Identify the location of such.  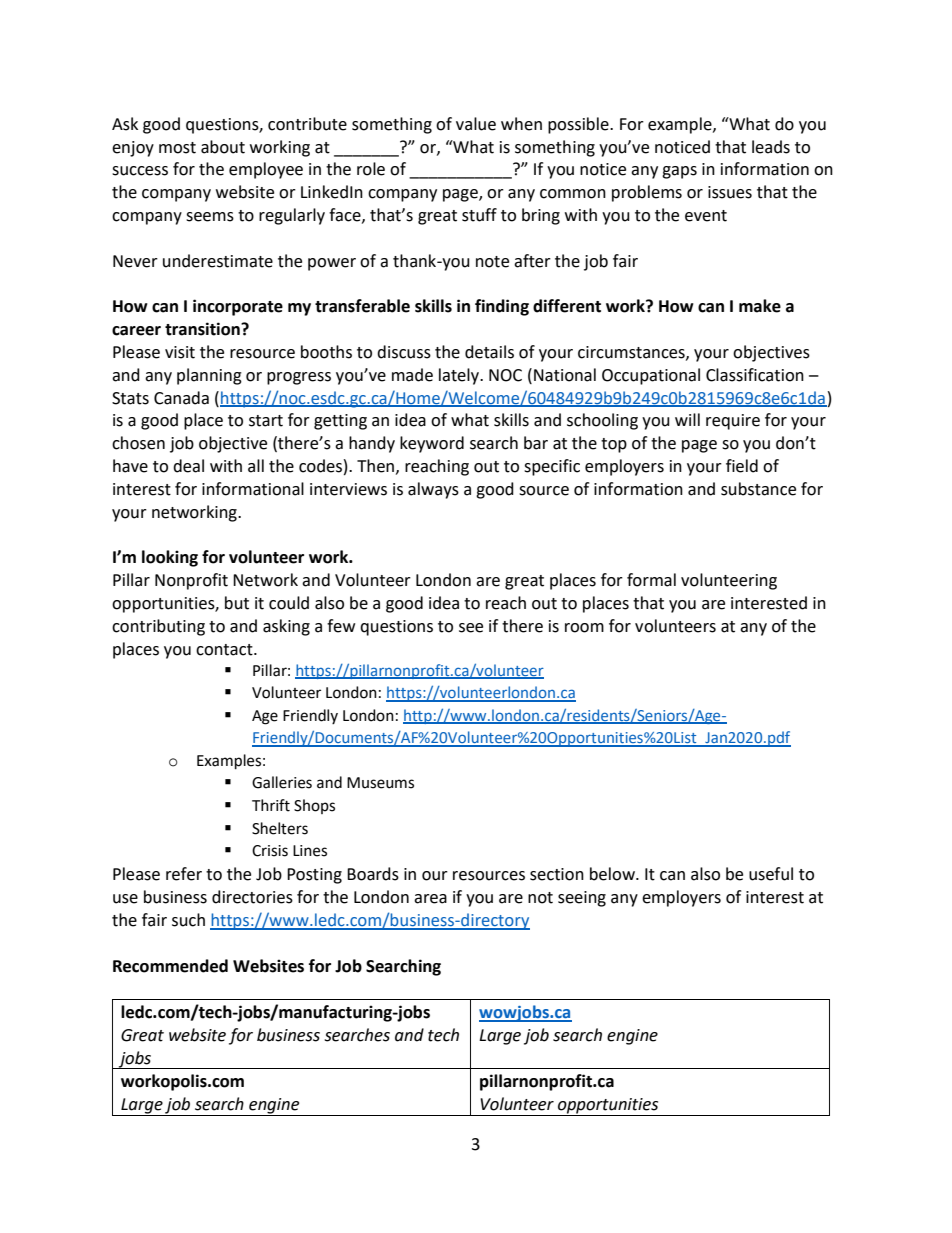
(188, 920).
